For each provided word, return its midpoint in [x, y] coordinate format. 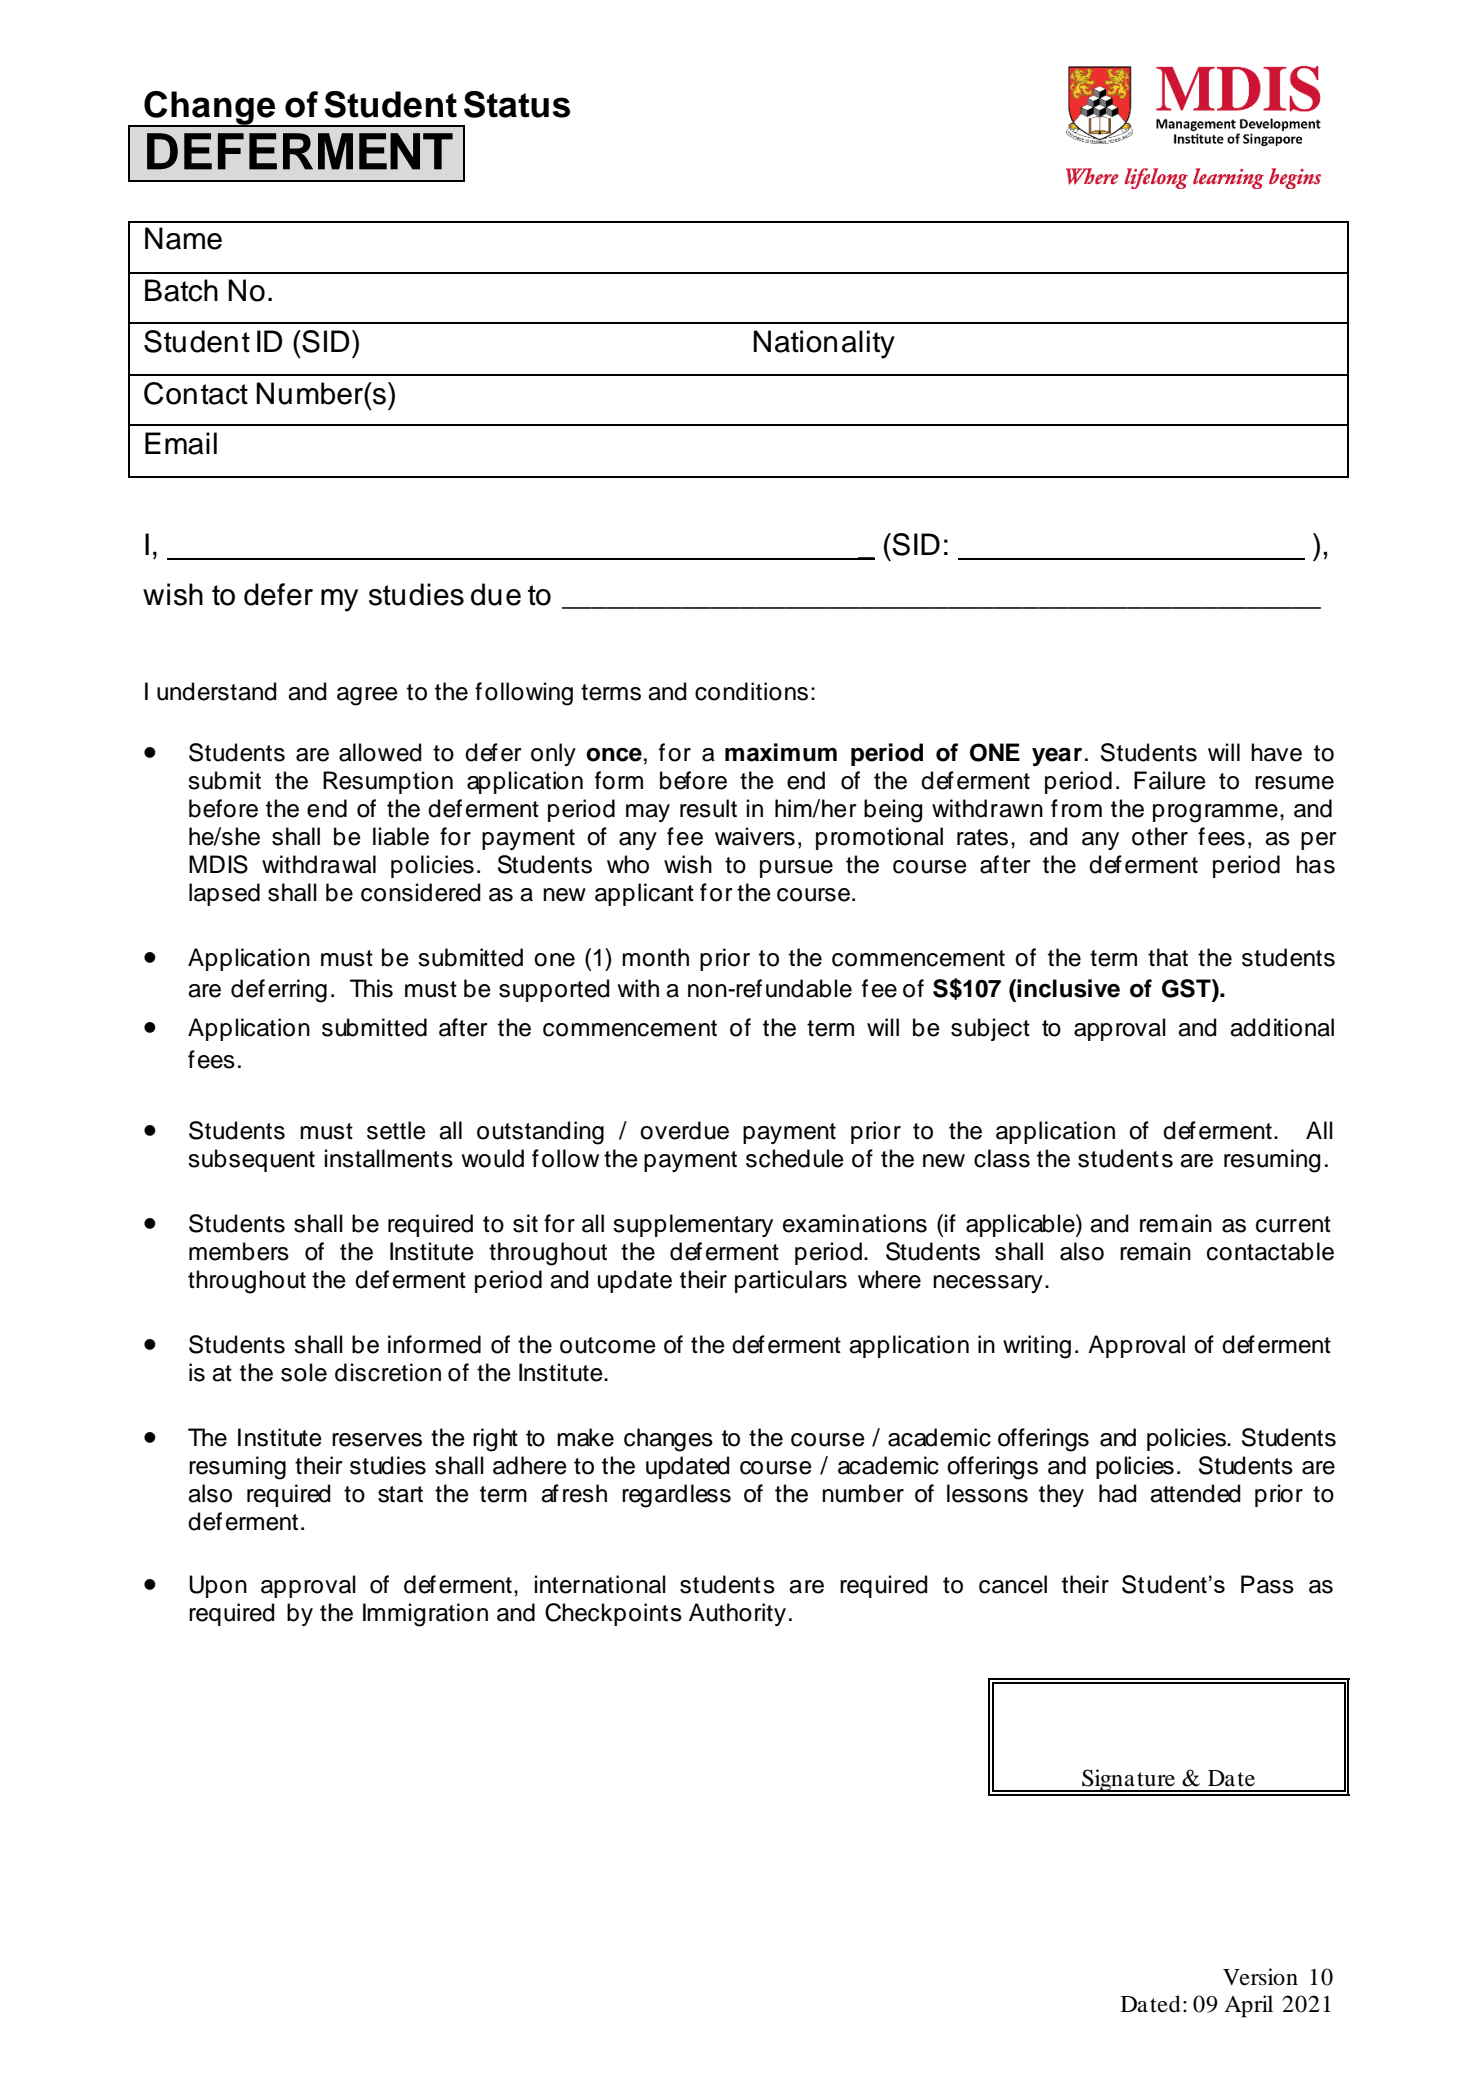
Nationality [824, 344]
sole [304, 1372]
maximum [781, 752]
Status [517, 104]
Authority [737, 1614]
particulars [791, 1281]
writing [1037, 1347]
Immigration [425, 1615]
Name [183, 238]
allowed [380, 752]
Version [1260, 1977]
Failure [1170, 780]
